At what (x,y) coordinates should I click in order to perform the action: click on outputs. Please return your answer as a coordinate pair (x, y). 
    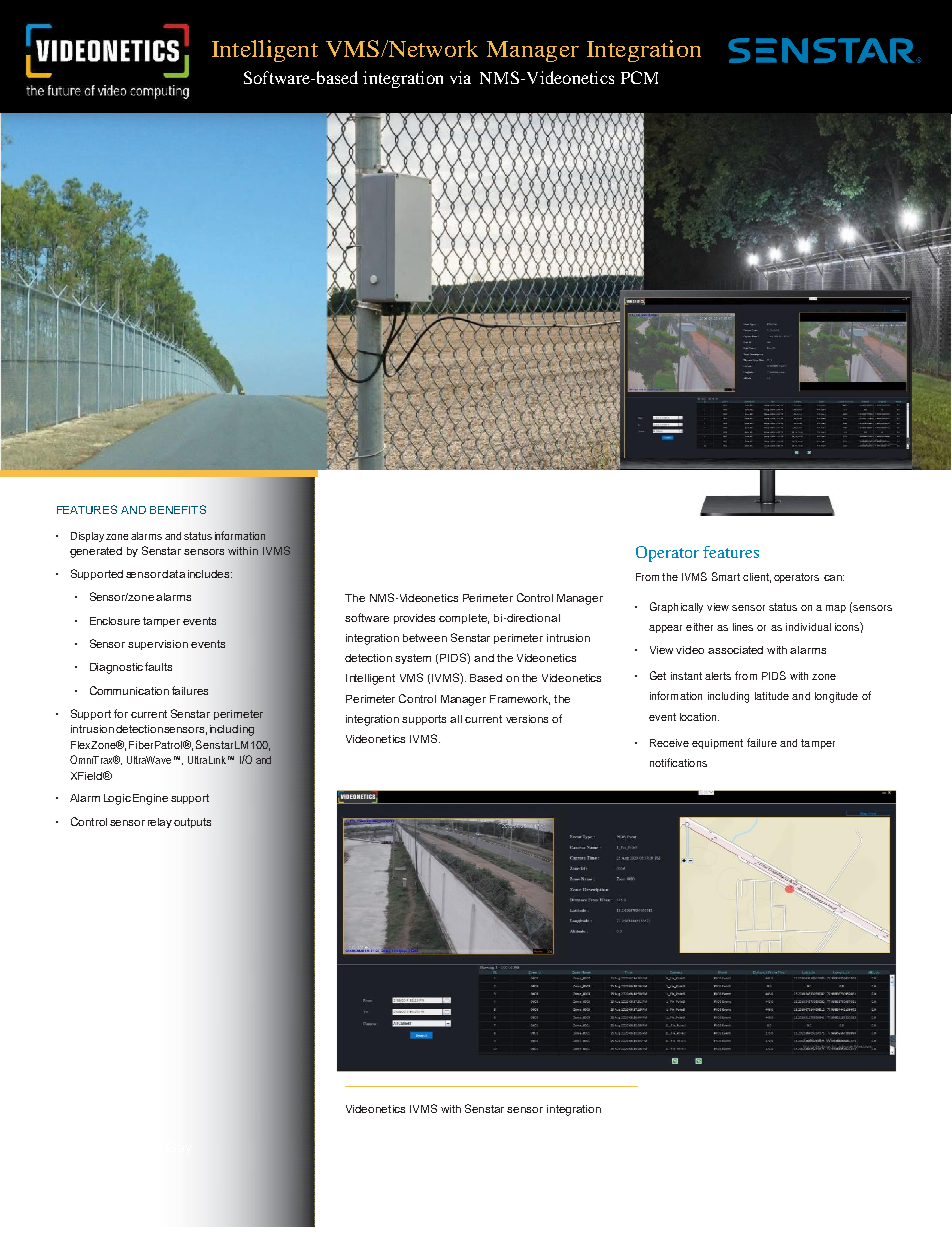
    Looking at the image, I should click on (192, 823).
